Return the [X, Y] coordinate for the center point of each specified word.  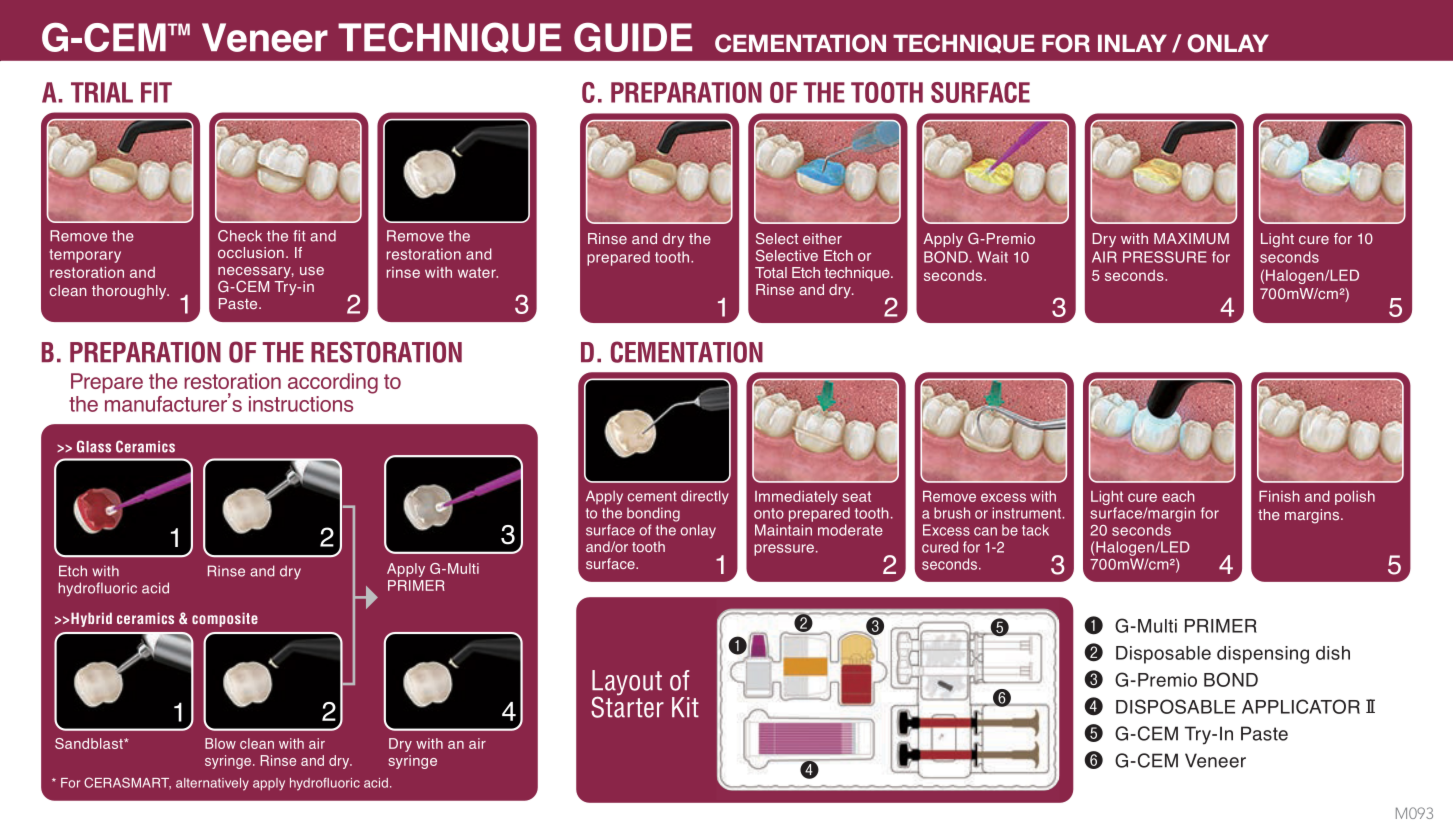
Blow [220, 743]
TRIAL [102, 92]
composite [225, 619]
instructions [301, 404]
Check [240, 236]
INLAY [1132, 43]
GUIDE [633, 37]
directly [705, 497]
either [822, 238]
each [1178, 496]
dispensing [1263, 655]
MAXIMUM [1191, 238]
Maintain [783, 530]
